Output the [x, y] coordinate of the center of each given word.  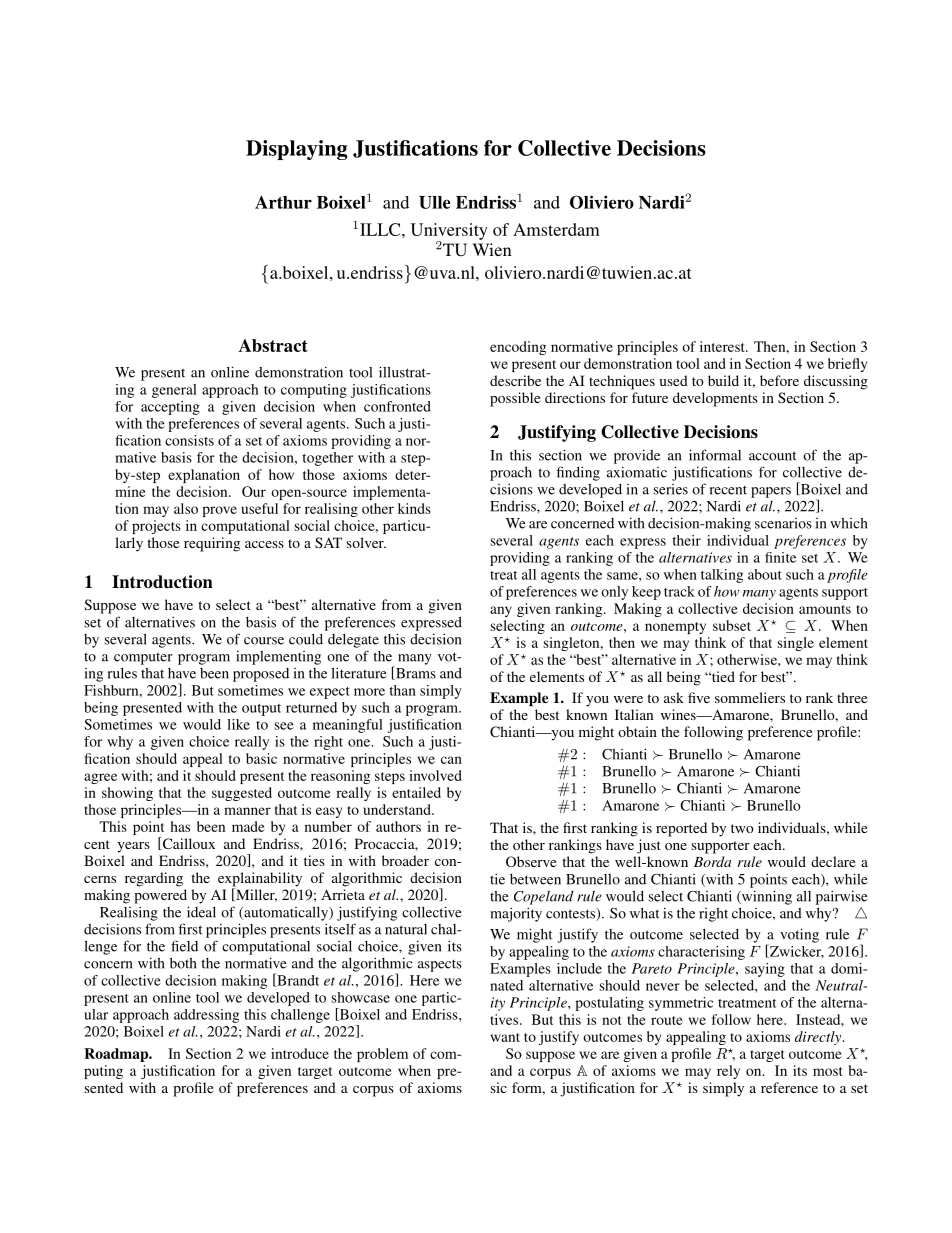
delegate [353, 641]
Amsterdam [556, 229]
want [505, 1037]
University [449, 232]
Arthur [283, 202]
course [264, 641]
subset [732, 625]
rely [728, 1072]
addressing [206, 1016]
